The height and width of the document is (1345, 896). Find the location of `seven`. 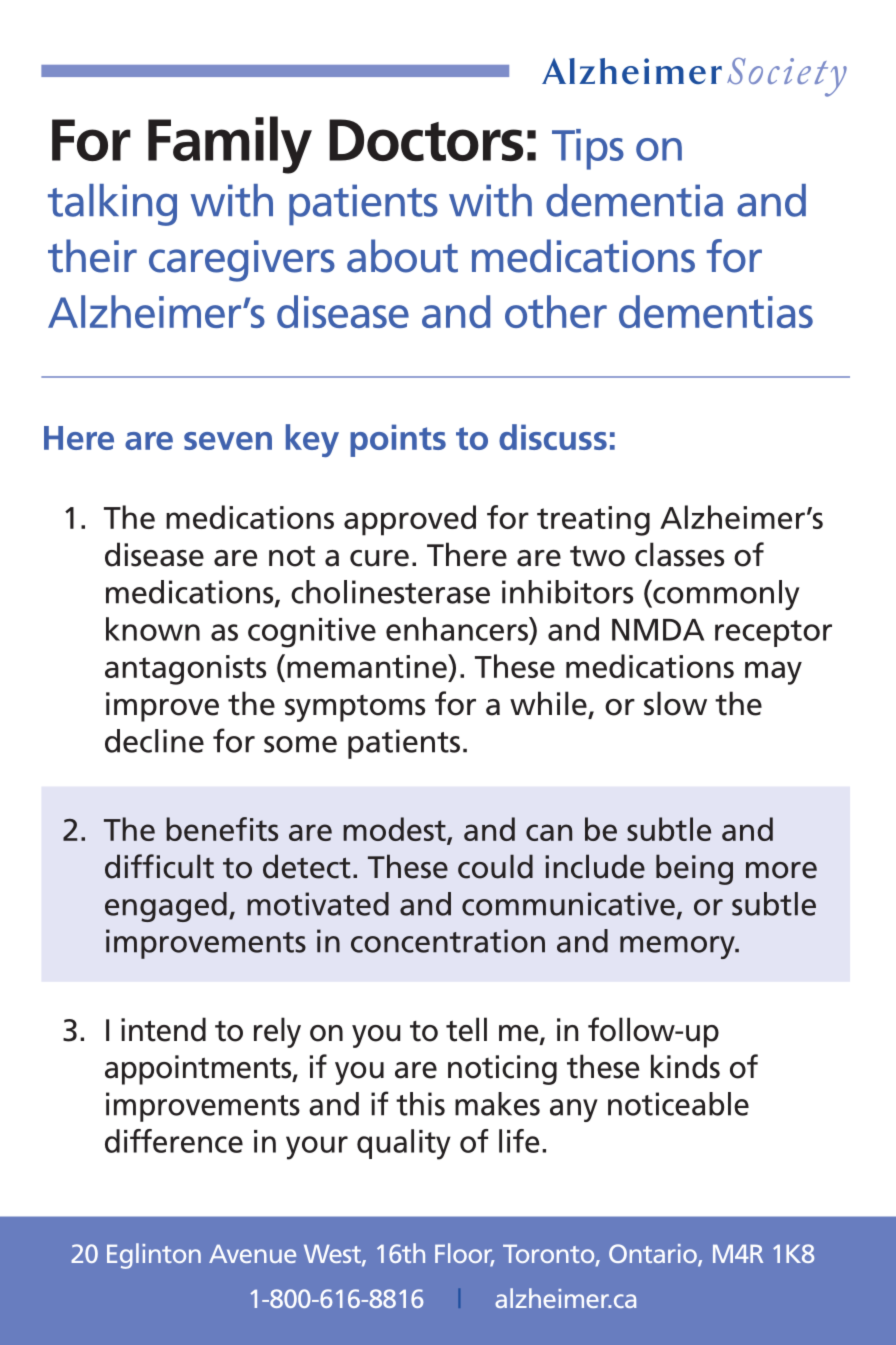

seven is located at coordinates (228, 441).
